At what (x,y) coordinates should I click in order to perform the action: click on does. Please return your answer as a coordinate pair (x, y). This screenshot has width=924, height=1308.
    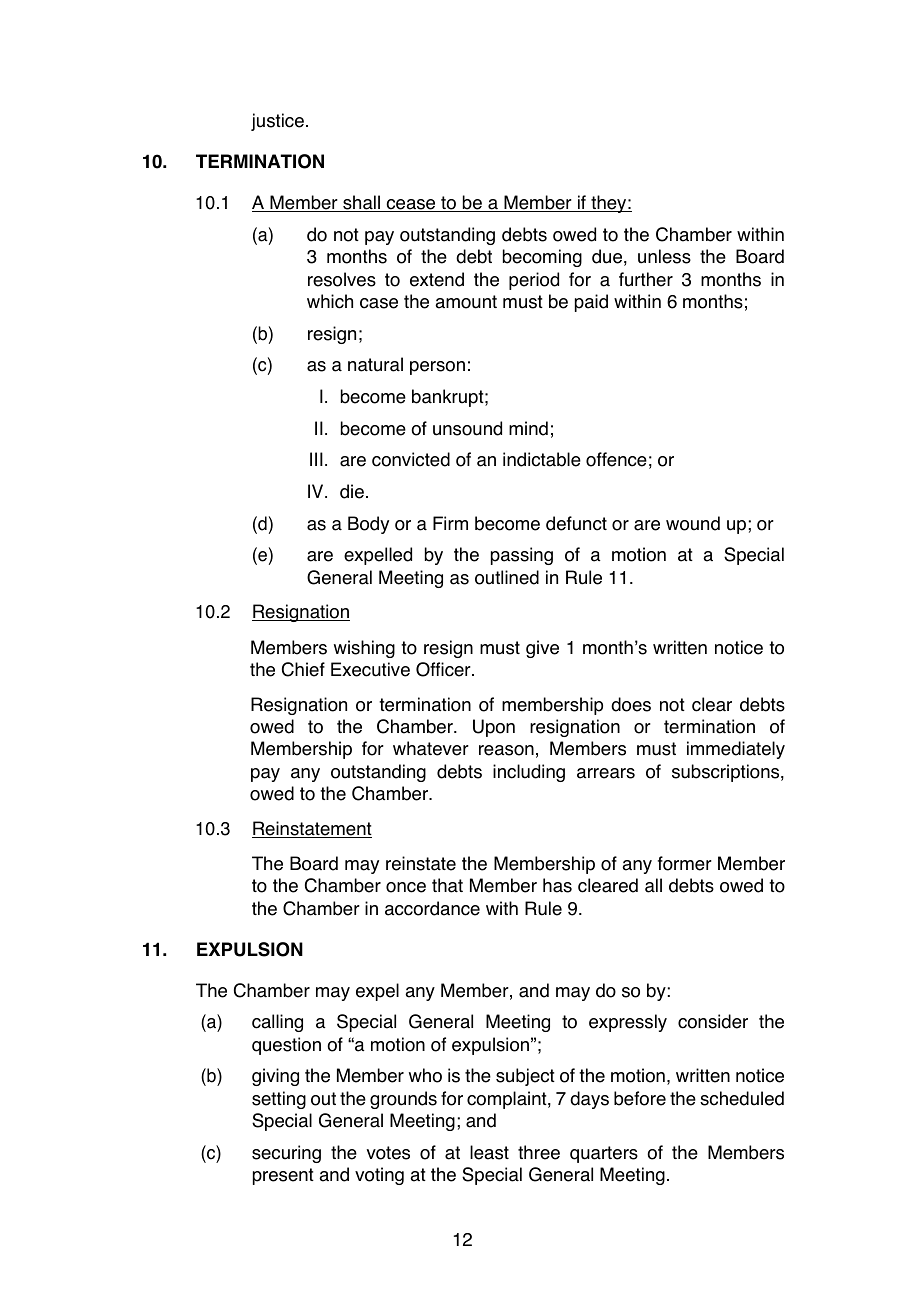
    Looking at the image, I should click on (631, 704).
